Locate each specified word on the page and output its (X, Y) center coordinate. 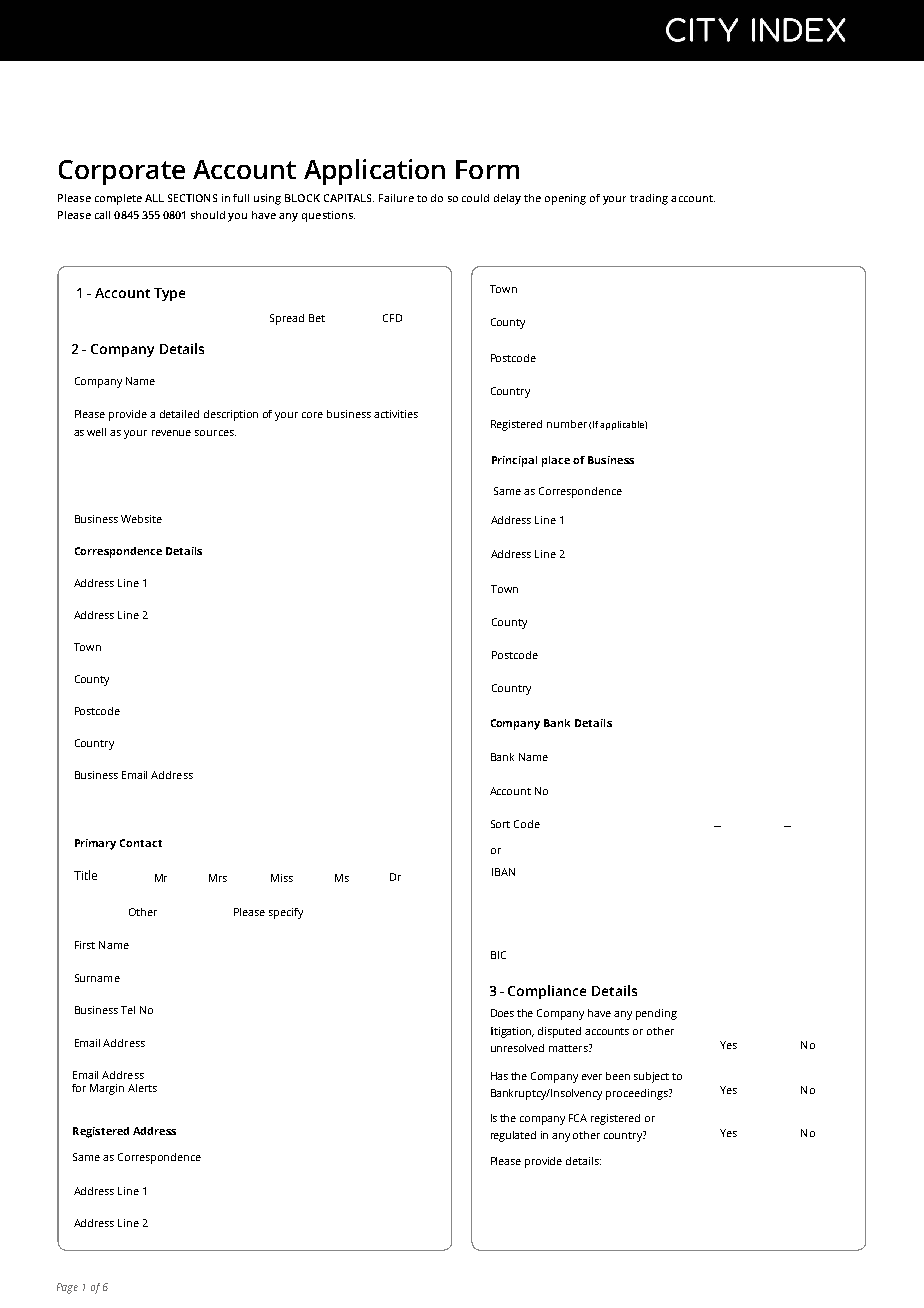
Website (141, 519)
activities (396, 414)
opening (565, 199)
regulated (513, 1136)
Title (85, 875)
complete (118, 199)
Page (67, 1288)
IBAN (503, 872)
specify (286, 913)
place (556, 461)
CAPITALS (349, 198)
